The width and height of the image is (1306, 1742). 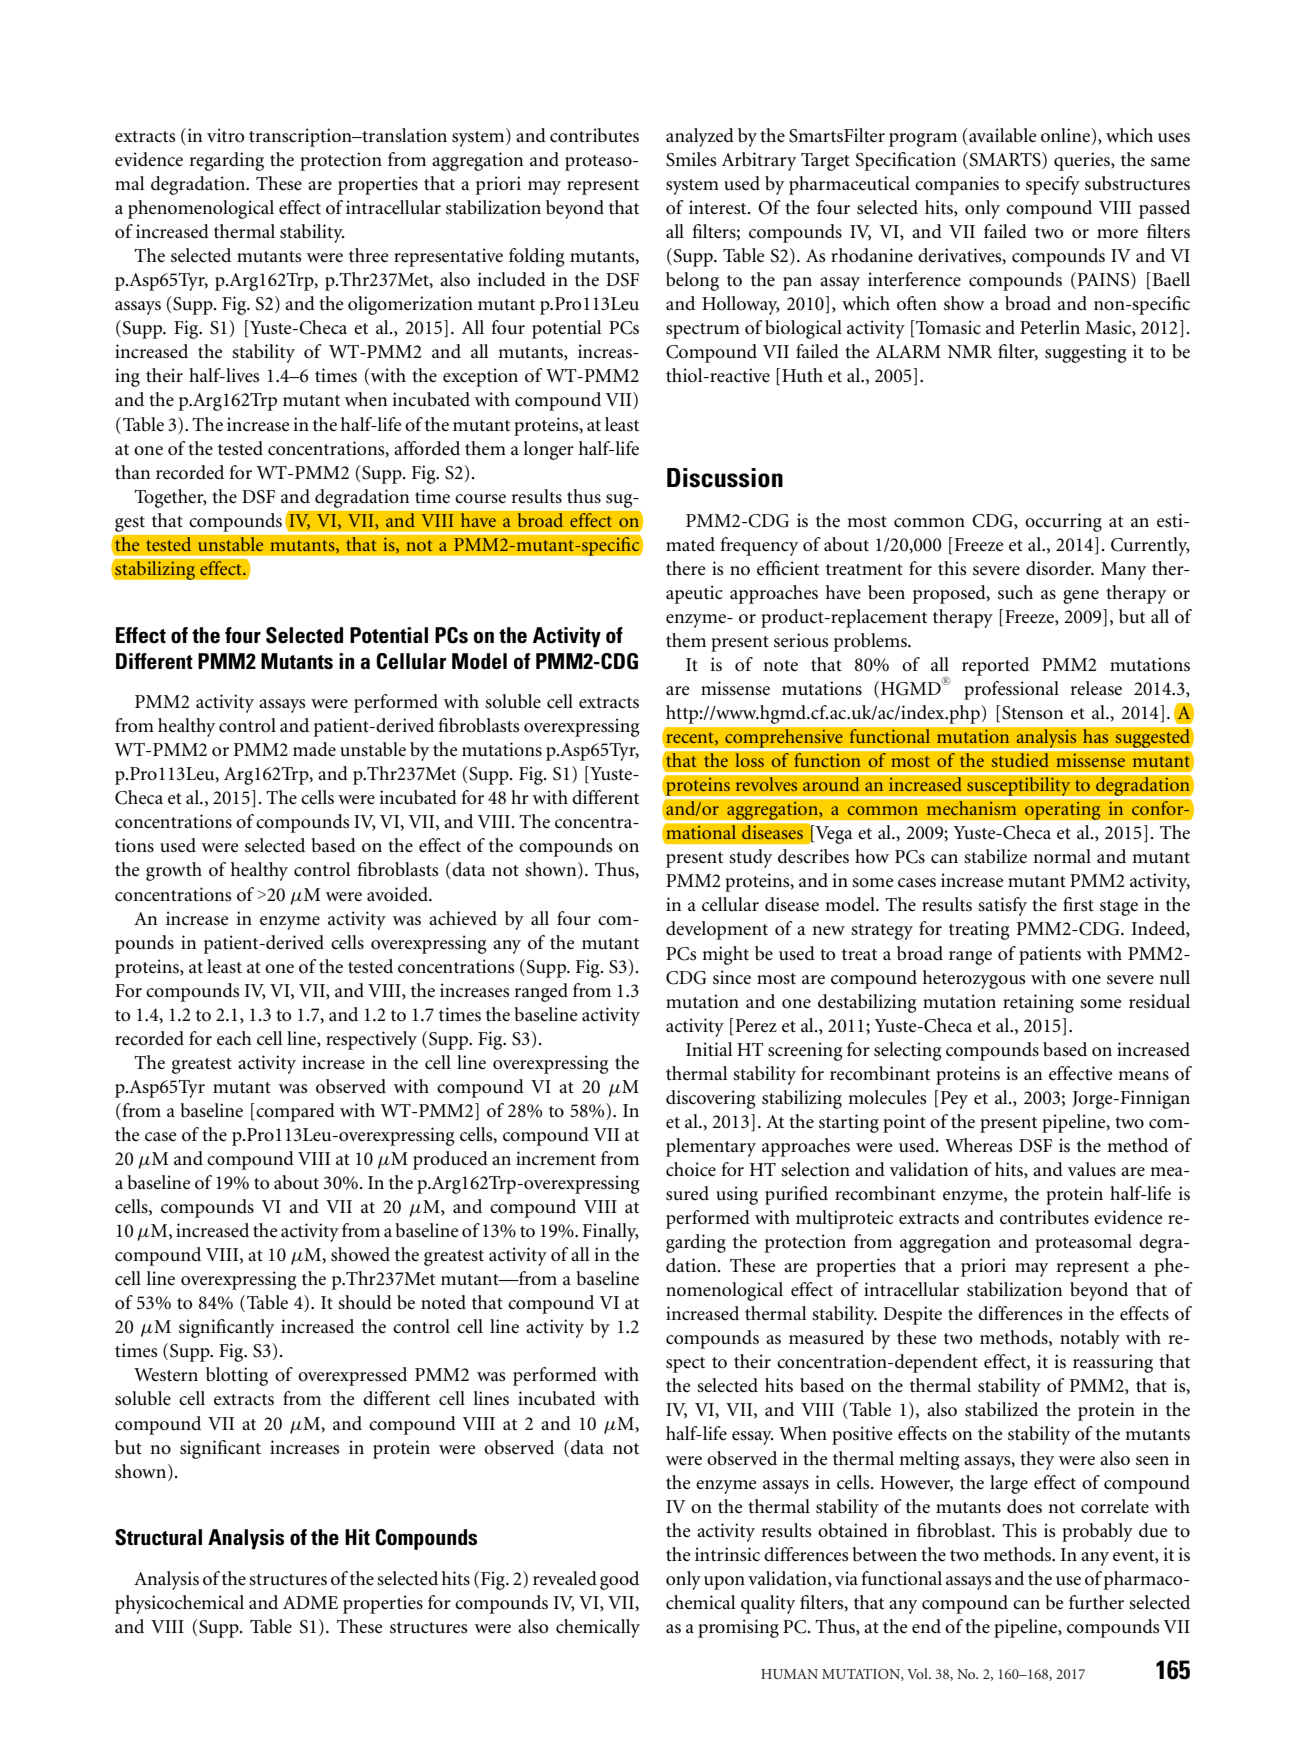 What do you see at coordinates (717, 930) in the image?
I see `development` at bounding box center [717, 930].
